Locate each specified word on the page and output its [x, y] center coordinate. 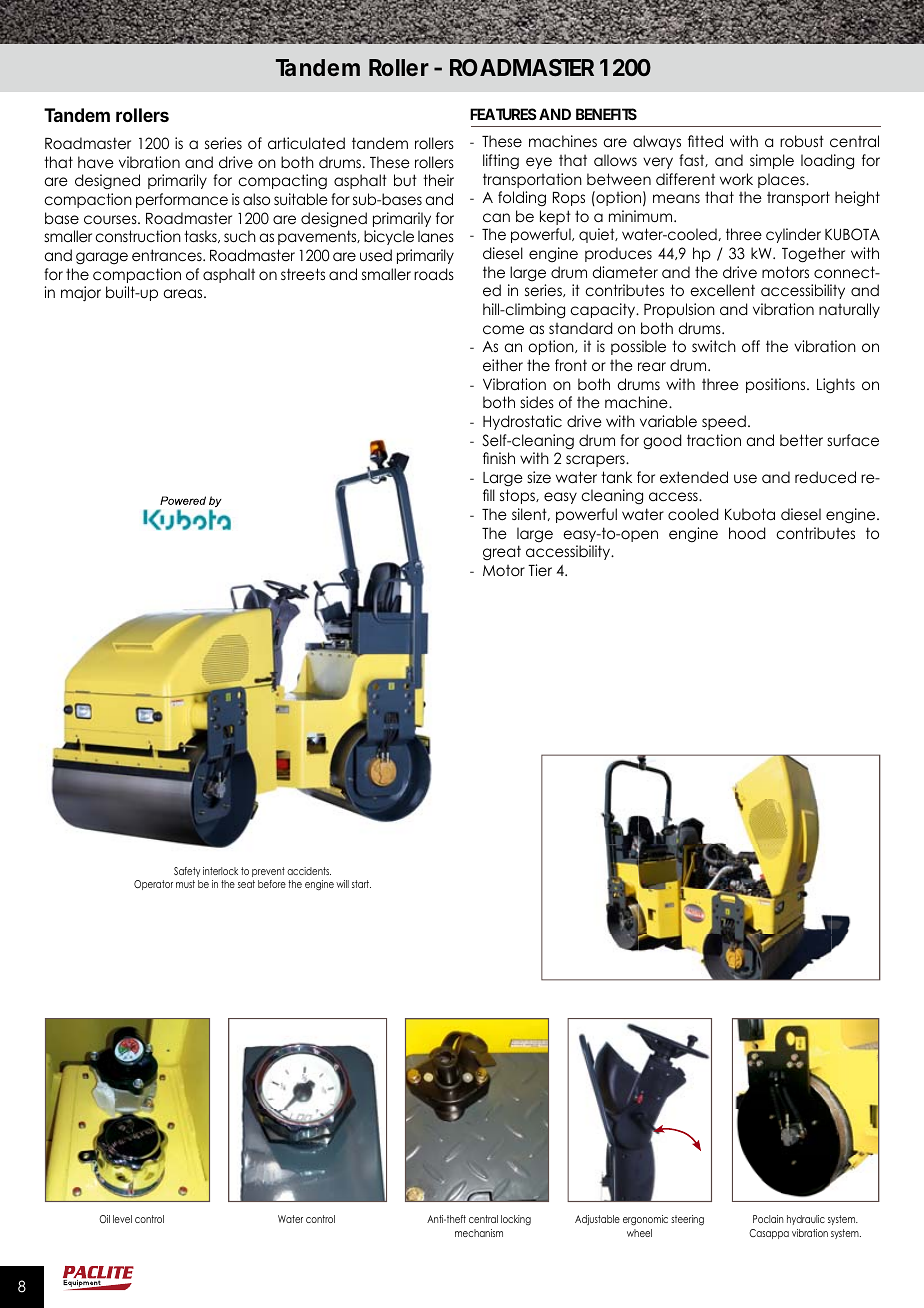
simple [772, 161]
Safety [187, 872]
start [361, 884]
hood [747, 533]
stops [518, 496]
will [342, 884]
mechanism [479, 1233]
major [81, 293]
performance [182, 200]
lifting [501, 162]
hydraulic [806, 1220]
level [122, 1219]
